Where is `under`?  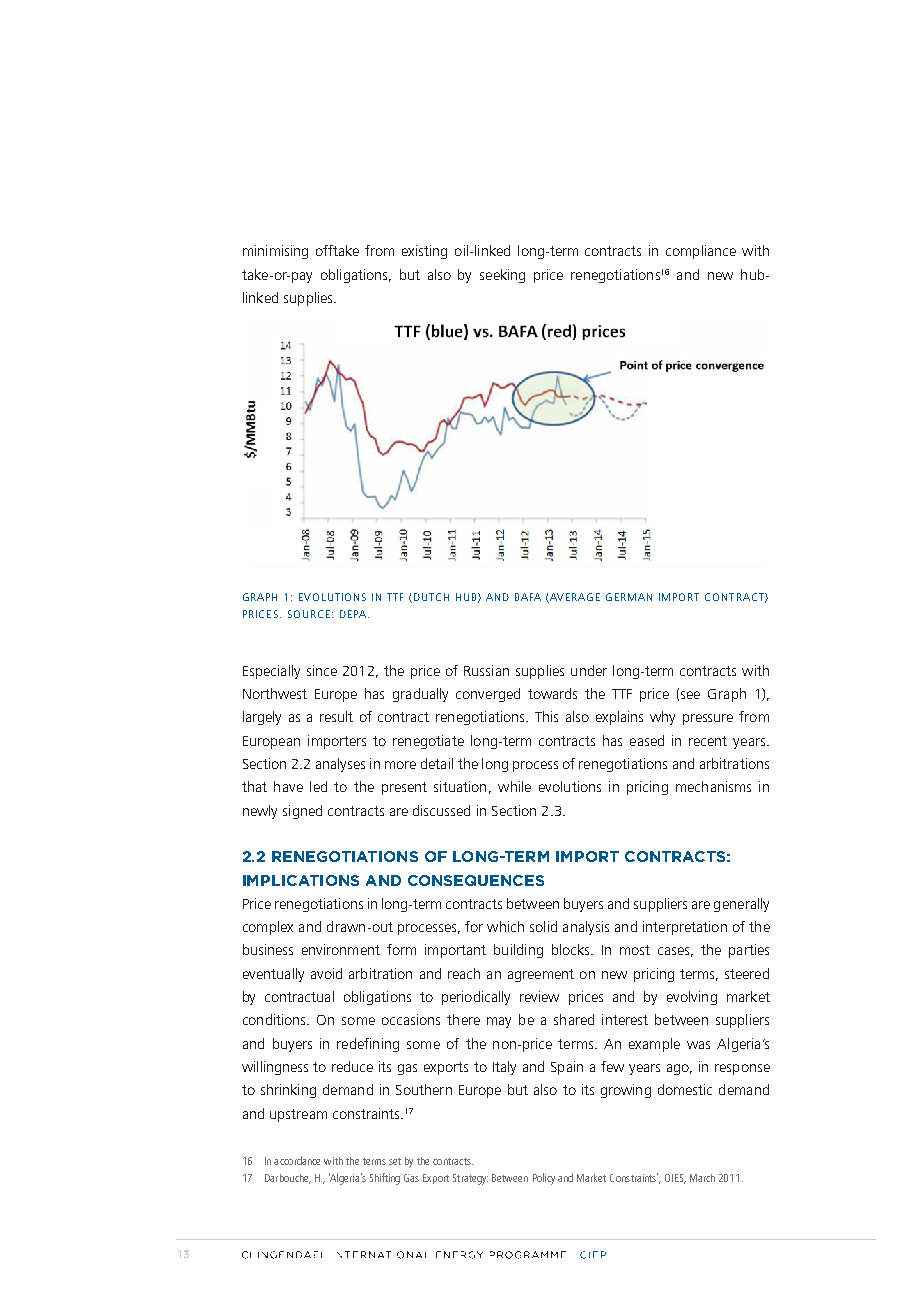
under is located at coordinates (589, 670).
